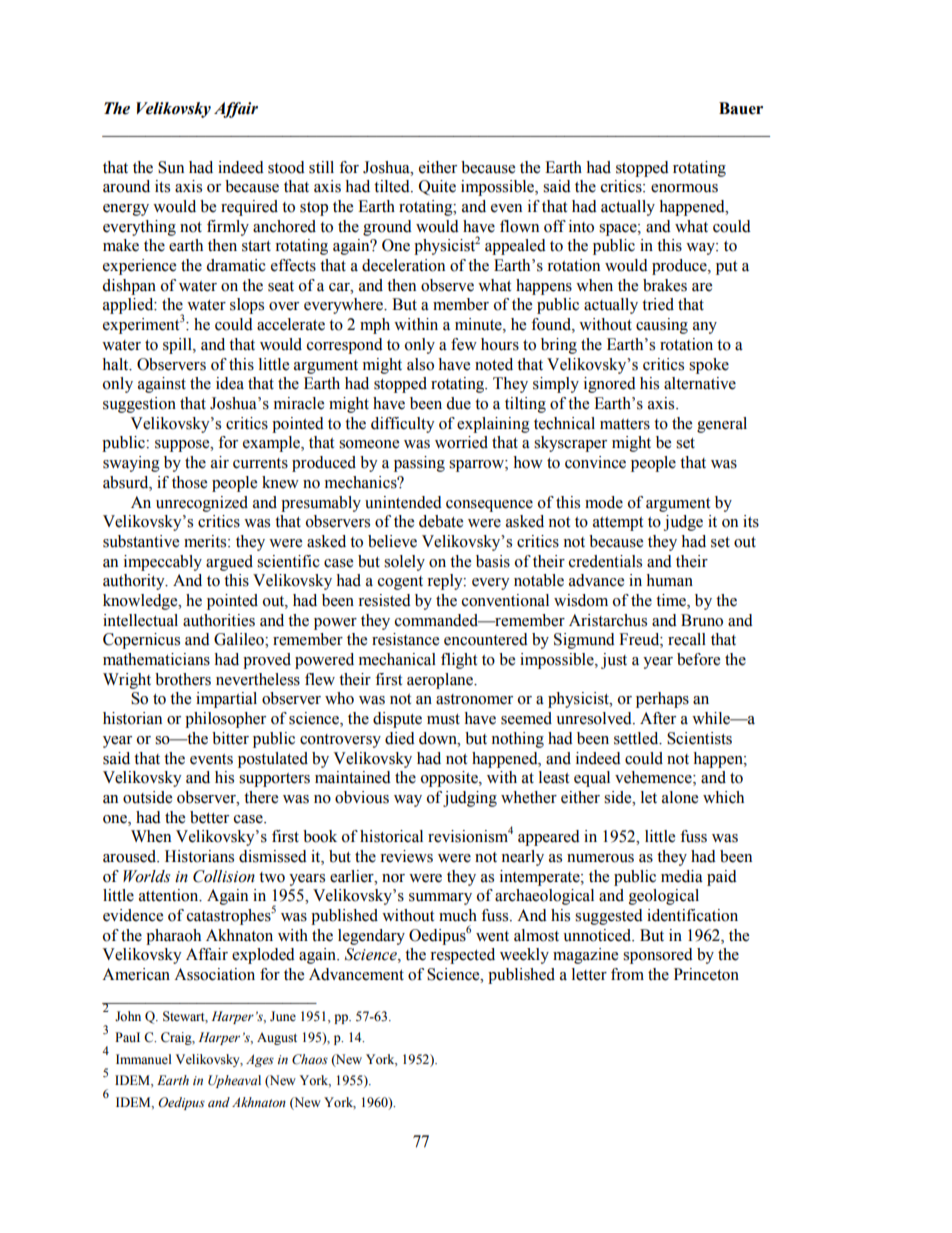 The height and width of the screenshot is (1233, 952). Describe the element at coordinates (439, 738) in the screenshot. I see `down` at that location.
